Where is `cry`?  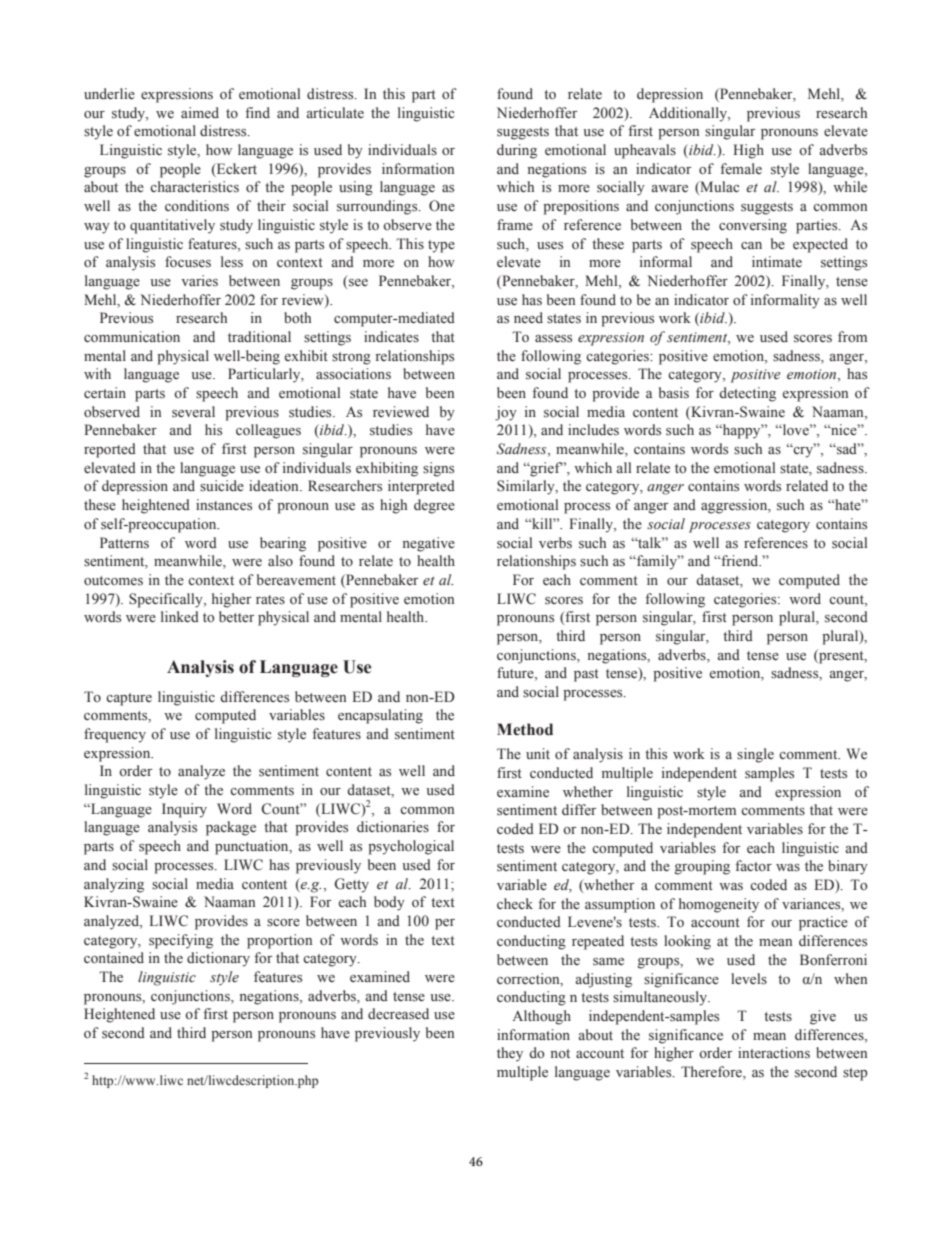
cry is located at coordinates (803, 451).
